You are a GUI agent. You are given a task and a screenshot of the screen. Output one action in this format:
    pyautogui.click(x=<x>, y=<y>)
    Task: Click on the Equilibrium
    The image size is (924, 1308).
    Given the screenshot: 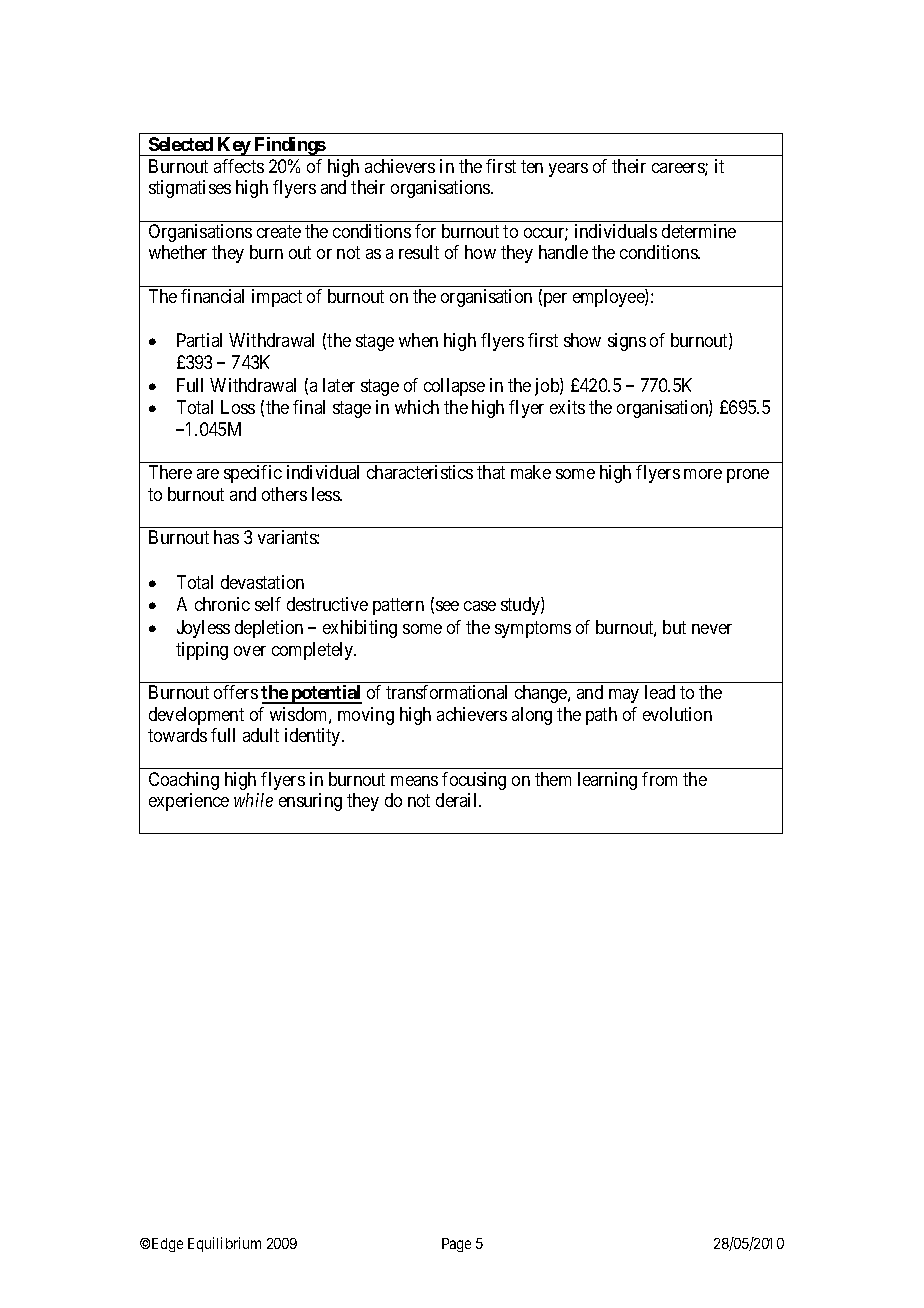 What is the action you would take?
    pyautogui.click(x=224, y=1244)
